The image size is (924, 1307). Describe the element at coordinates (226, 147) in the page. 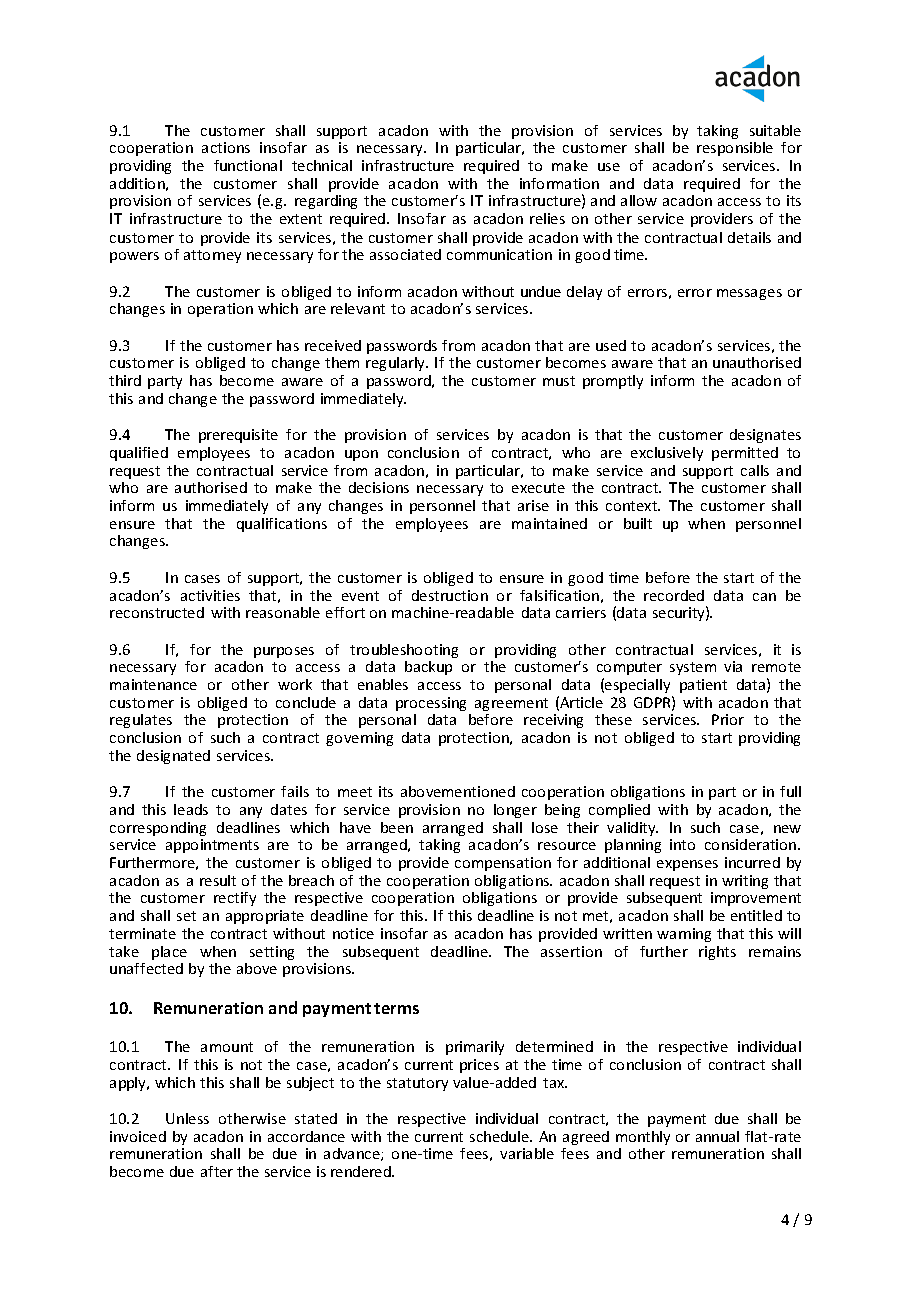

I see `actions` at that location.
